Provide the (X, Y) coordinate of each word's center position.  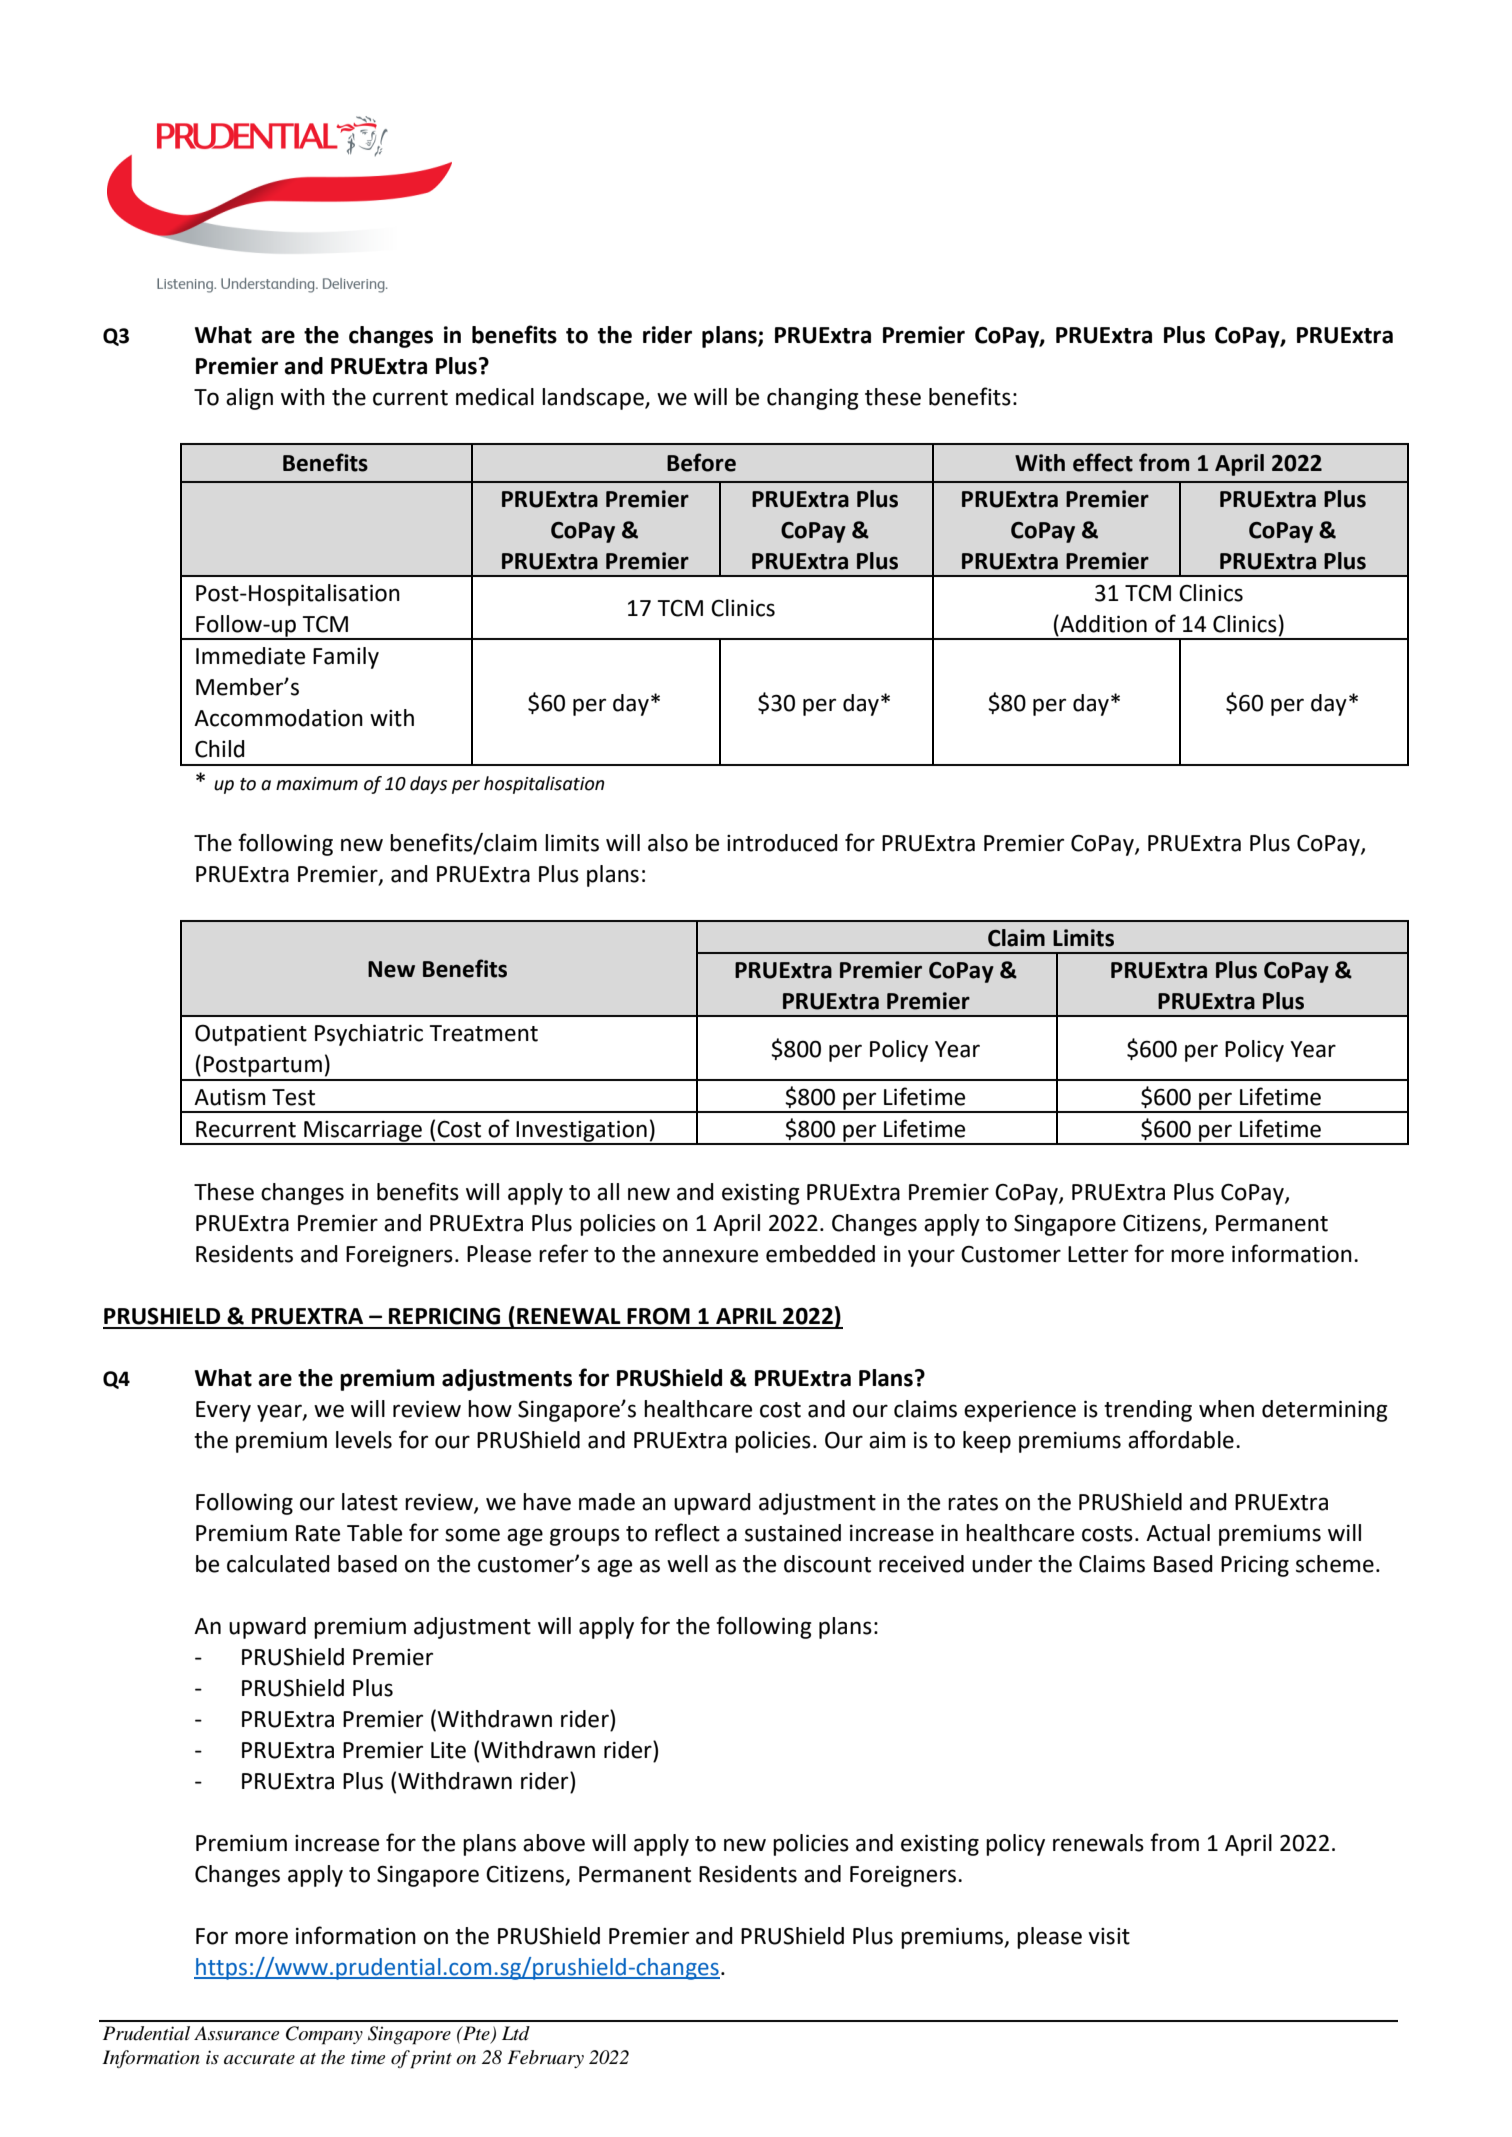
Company (324, 2035)
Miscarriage (363, 1132)
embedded (820, 1254)
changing (812, 399)
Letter (1098, 1254)
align (249, 399)
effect (1103, 462)
